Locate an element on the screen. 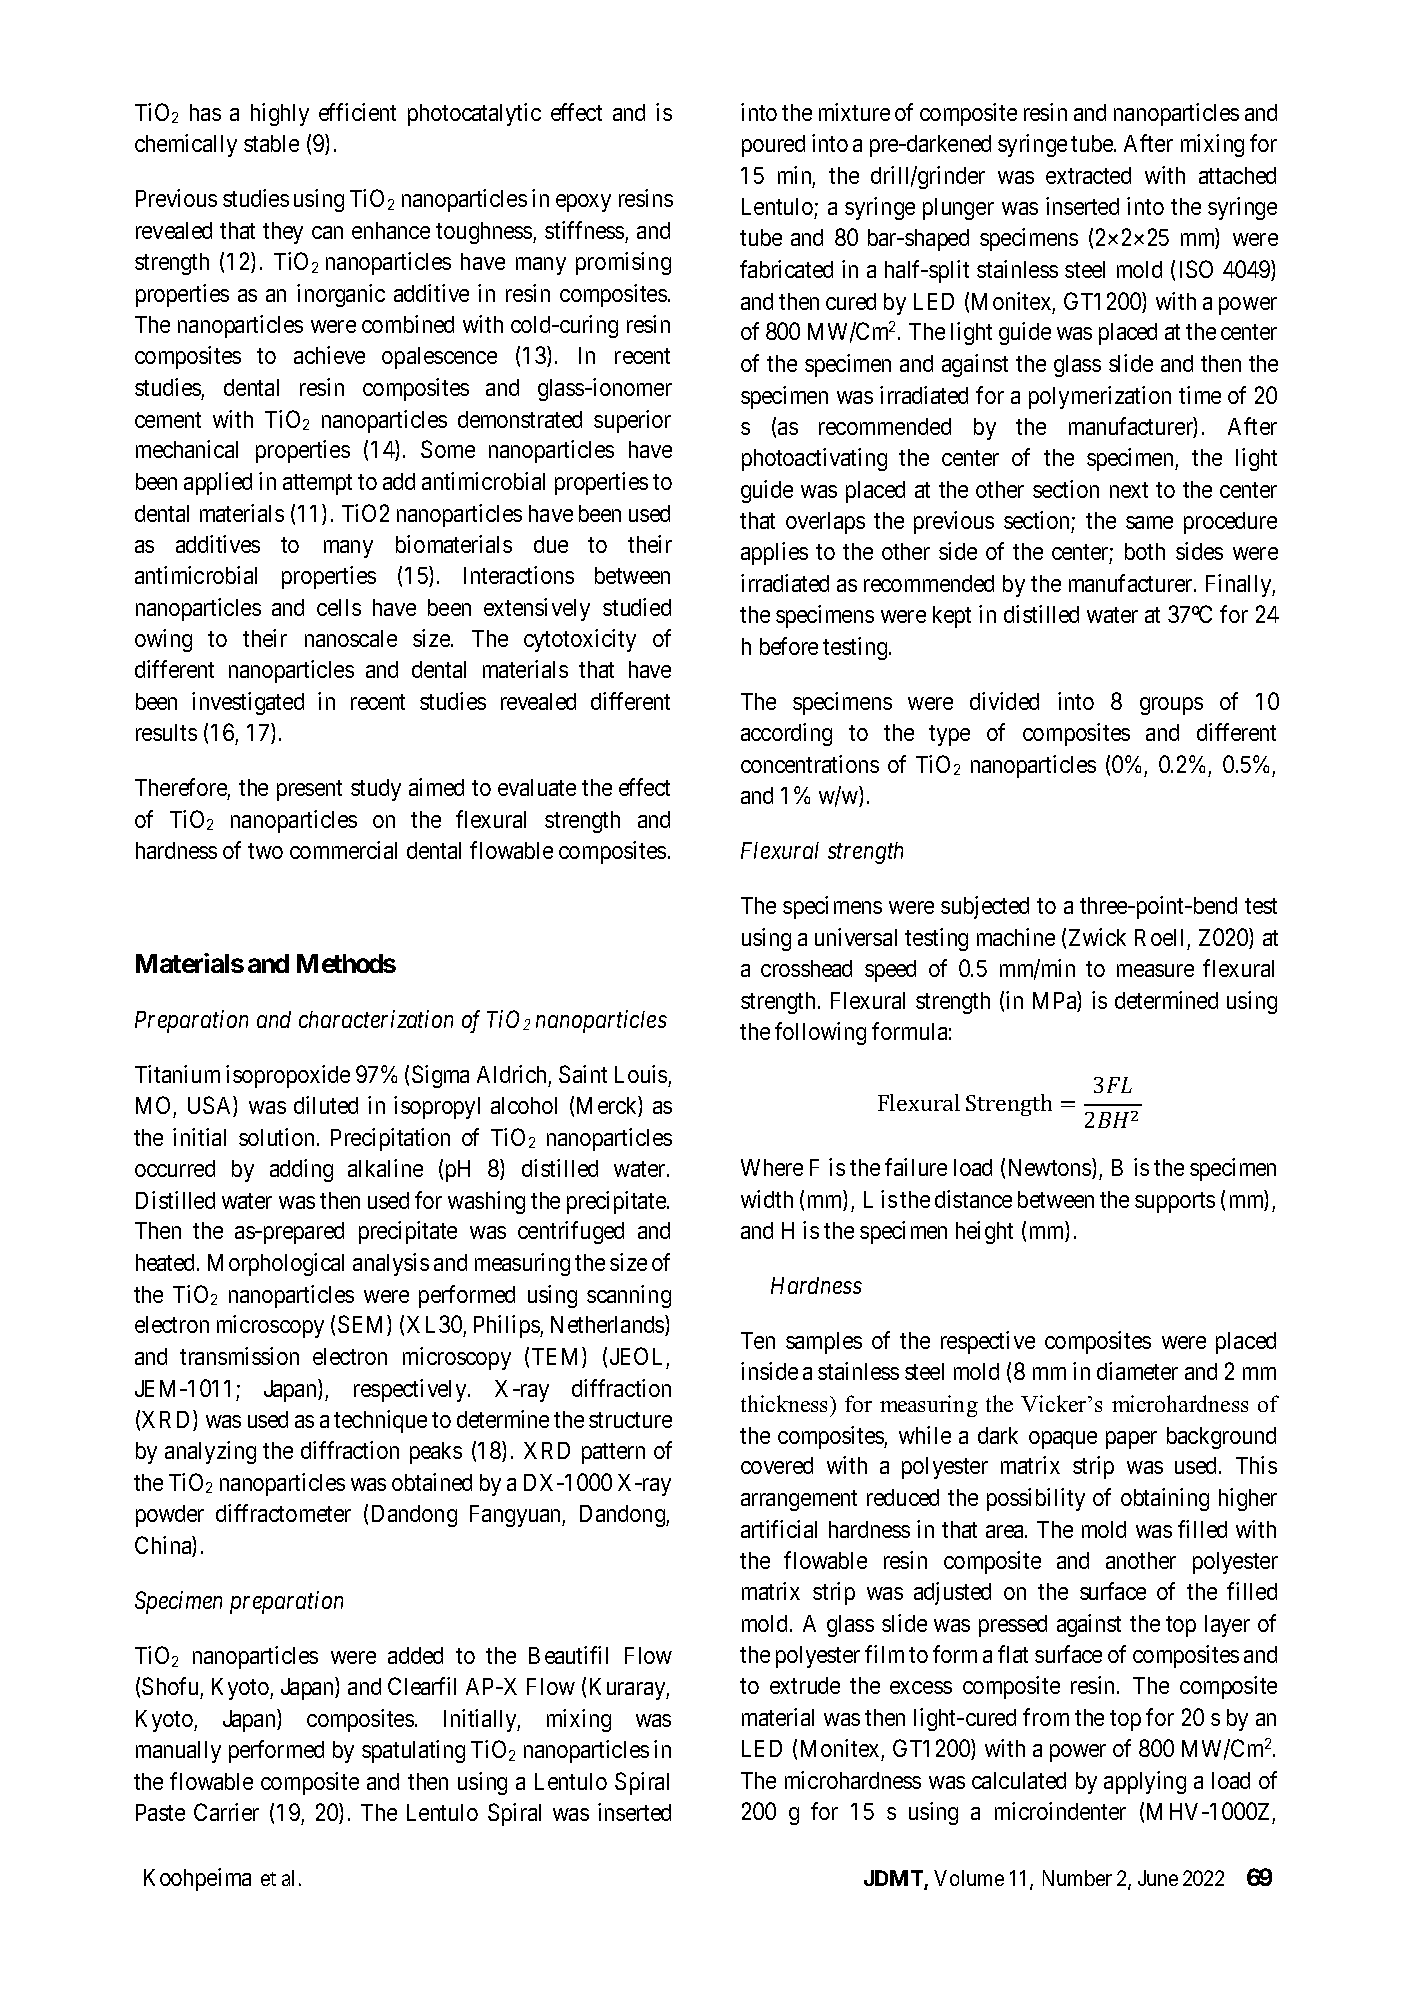  stable is located at coordinates (271, 143).
